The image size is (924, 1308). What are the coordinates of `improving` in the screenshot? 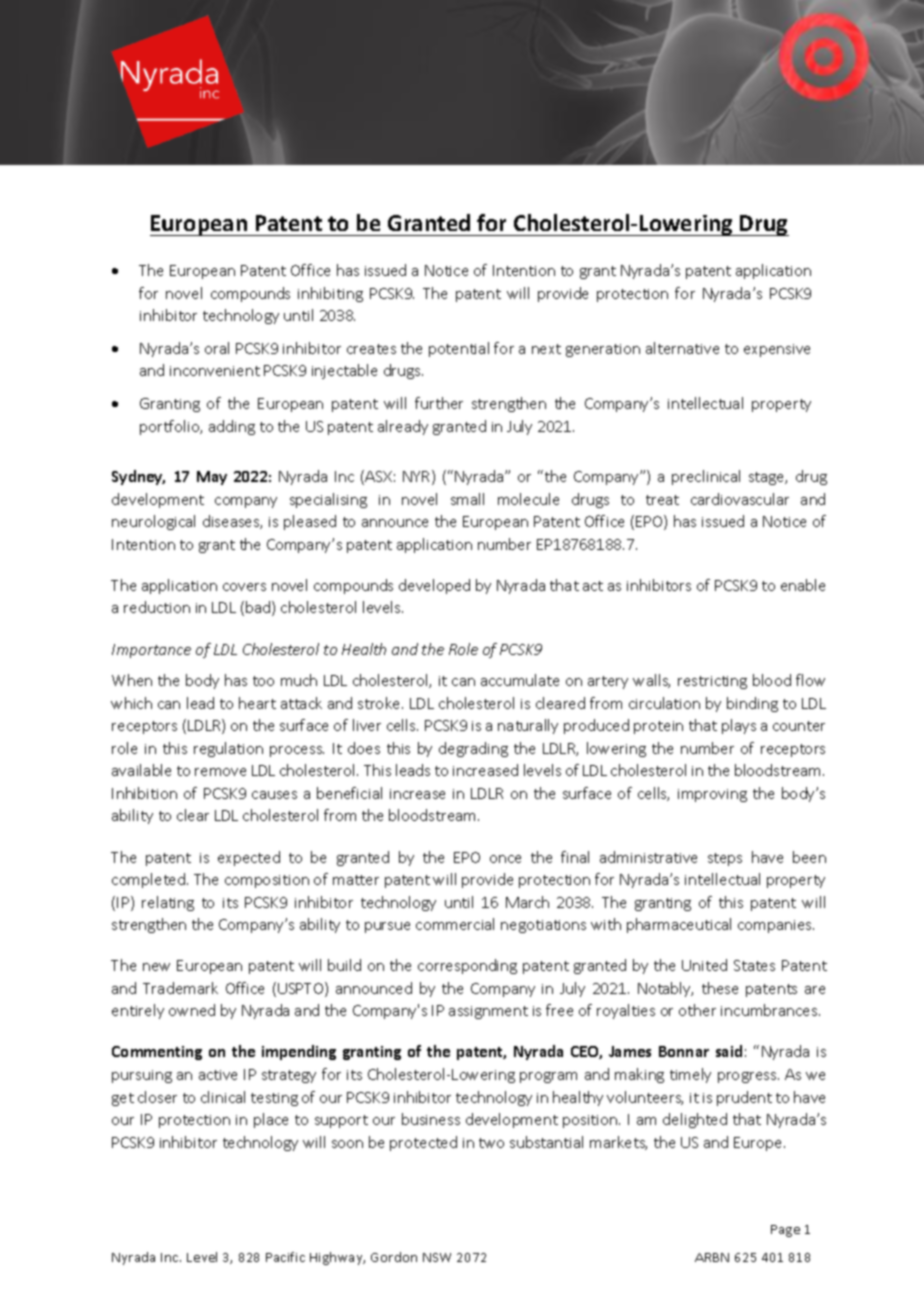 It's located at (712, 795).
